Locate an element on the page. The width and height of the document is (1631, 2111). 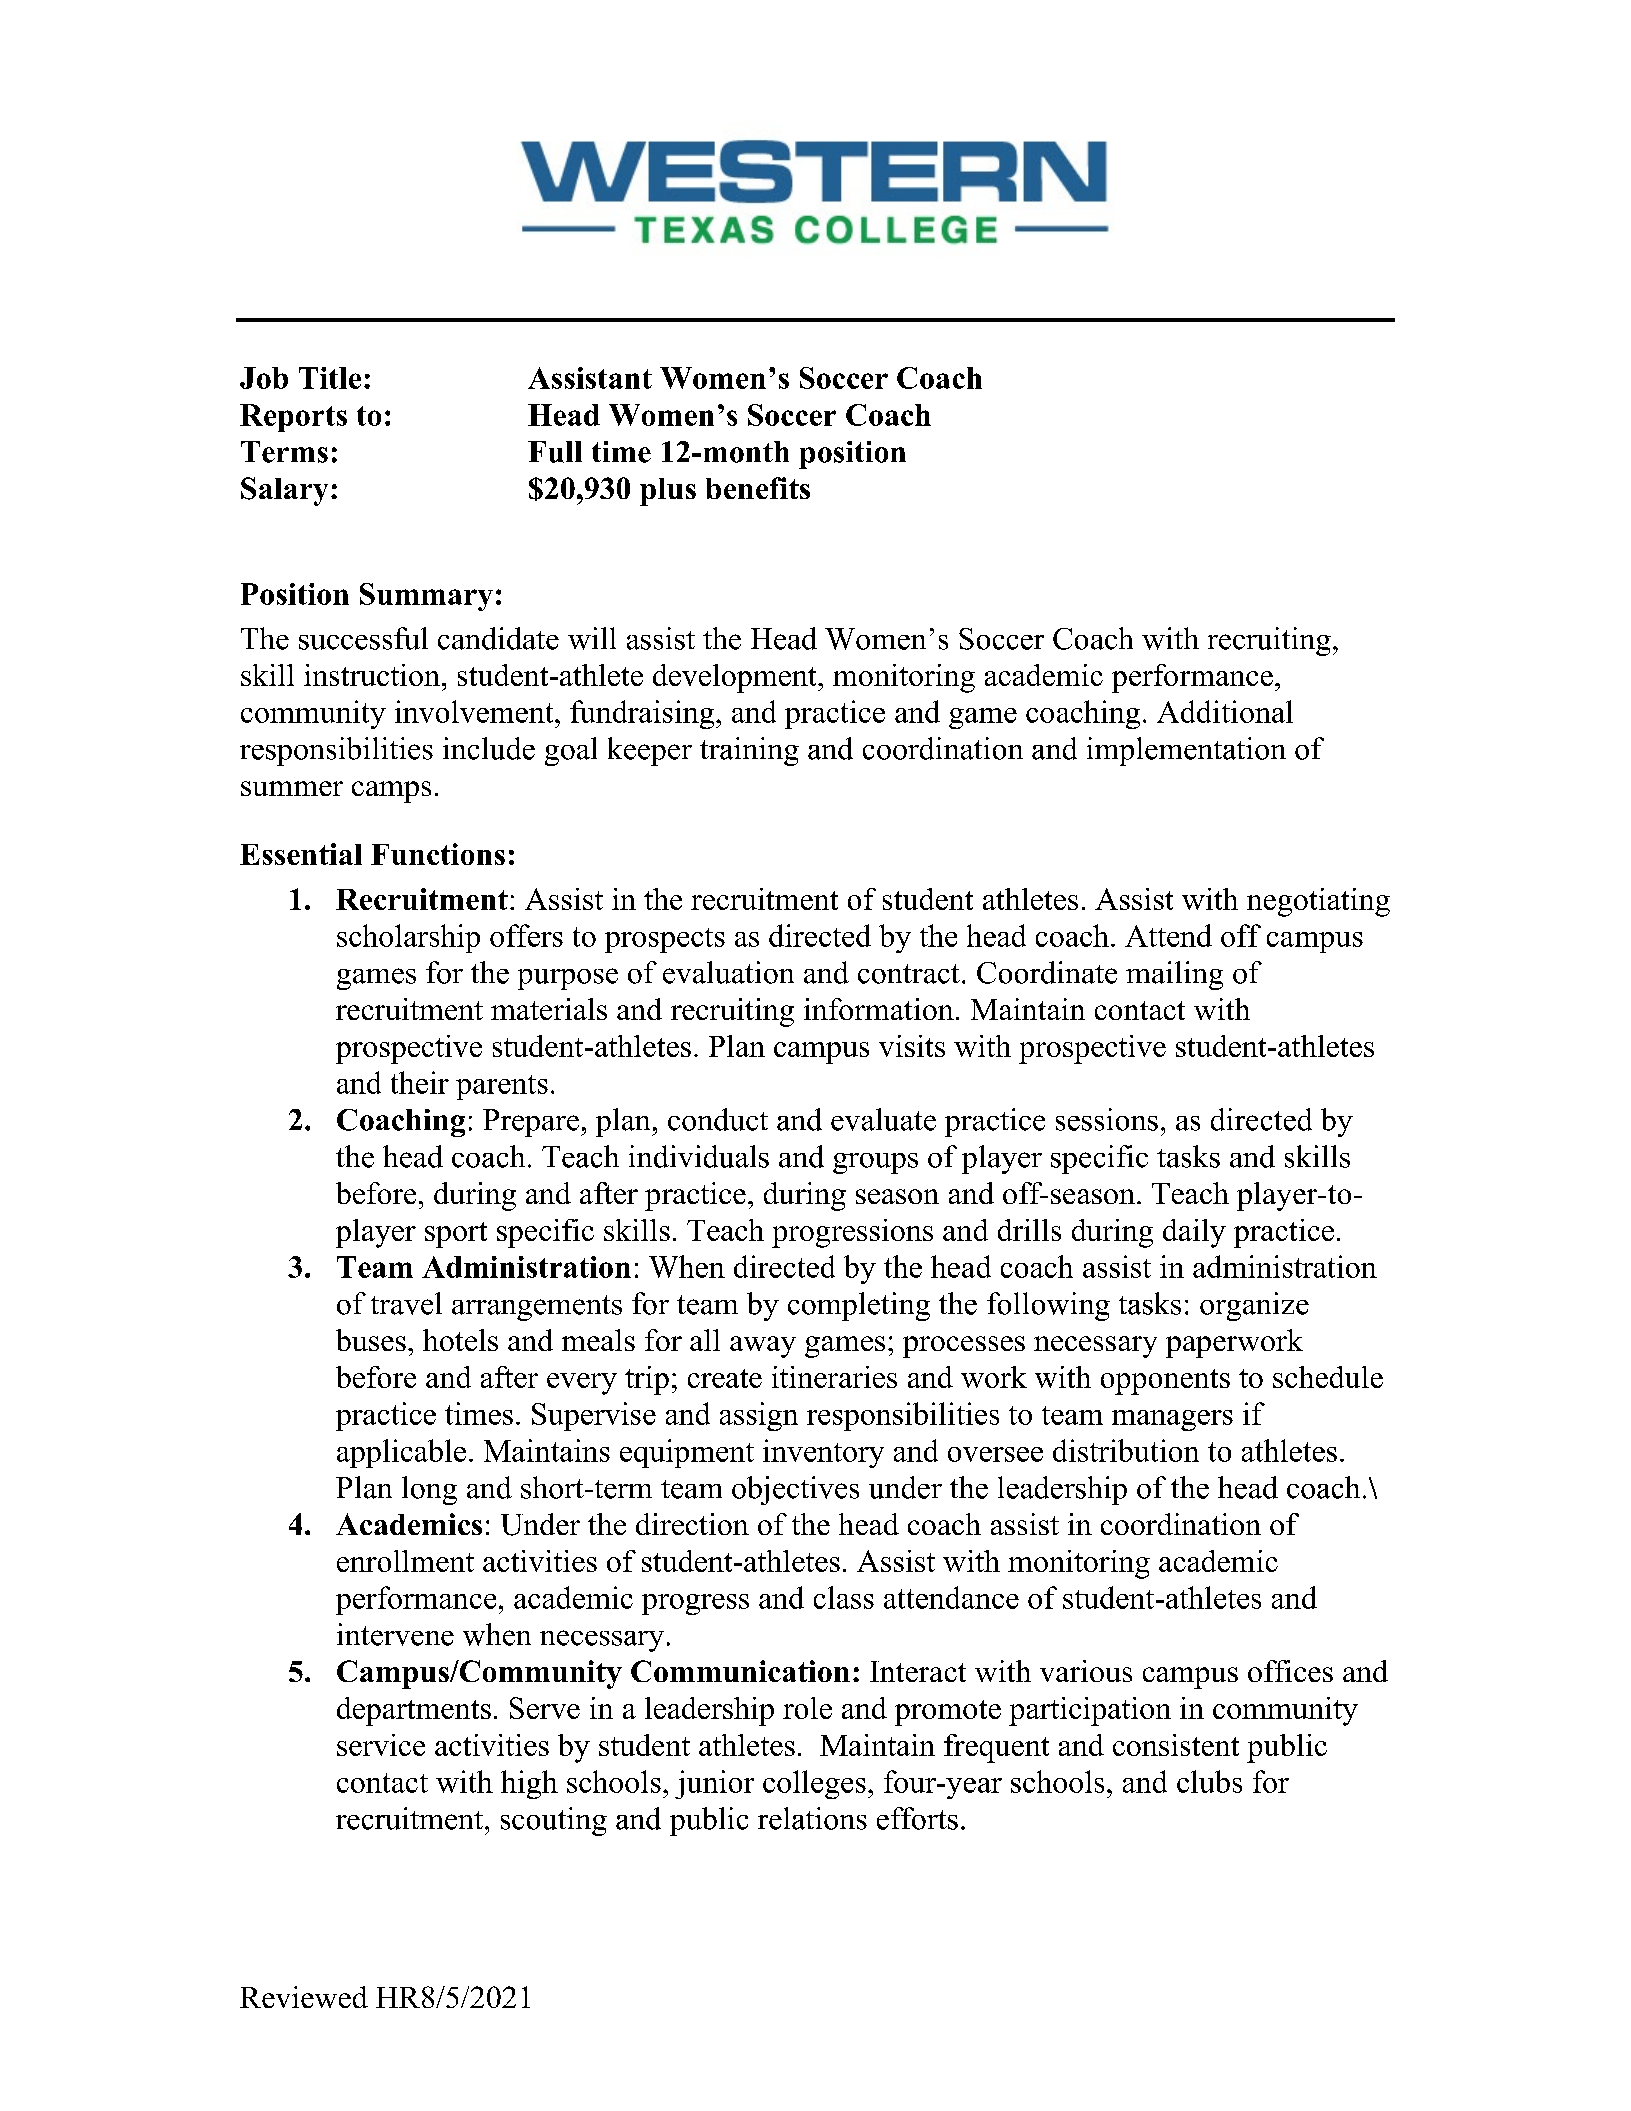
offices is located at coordinates (1290, 1671).
